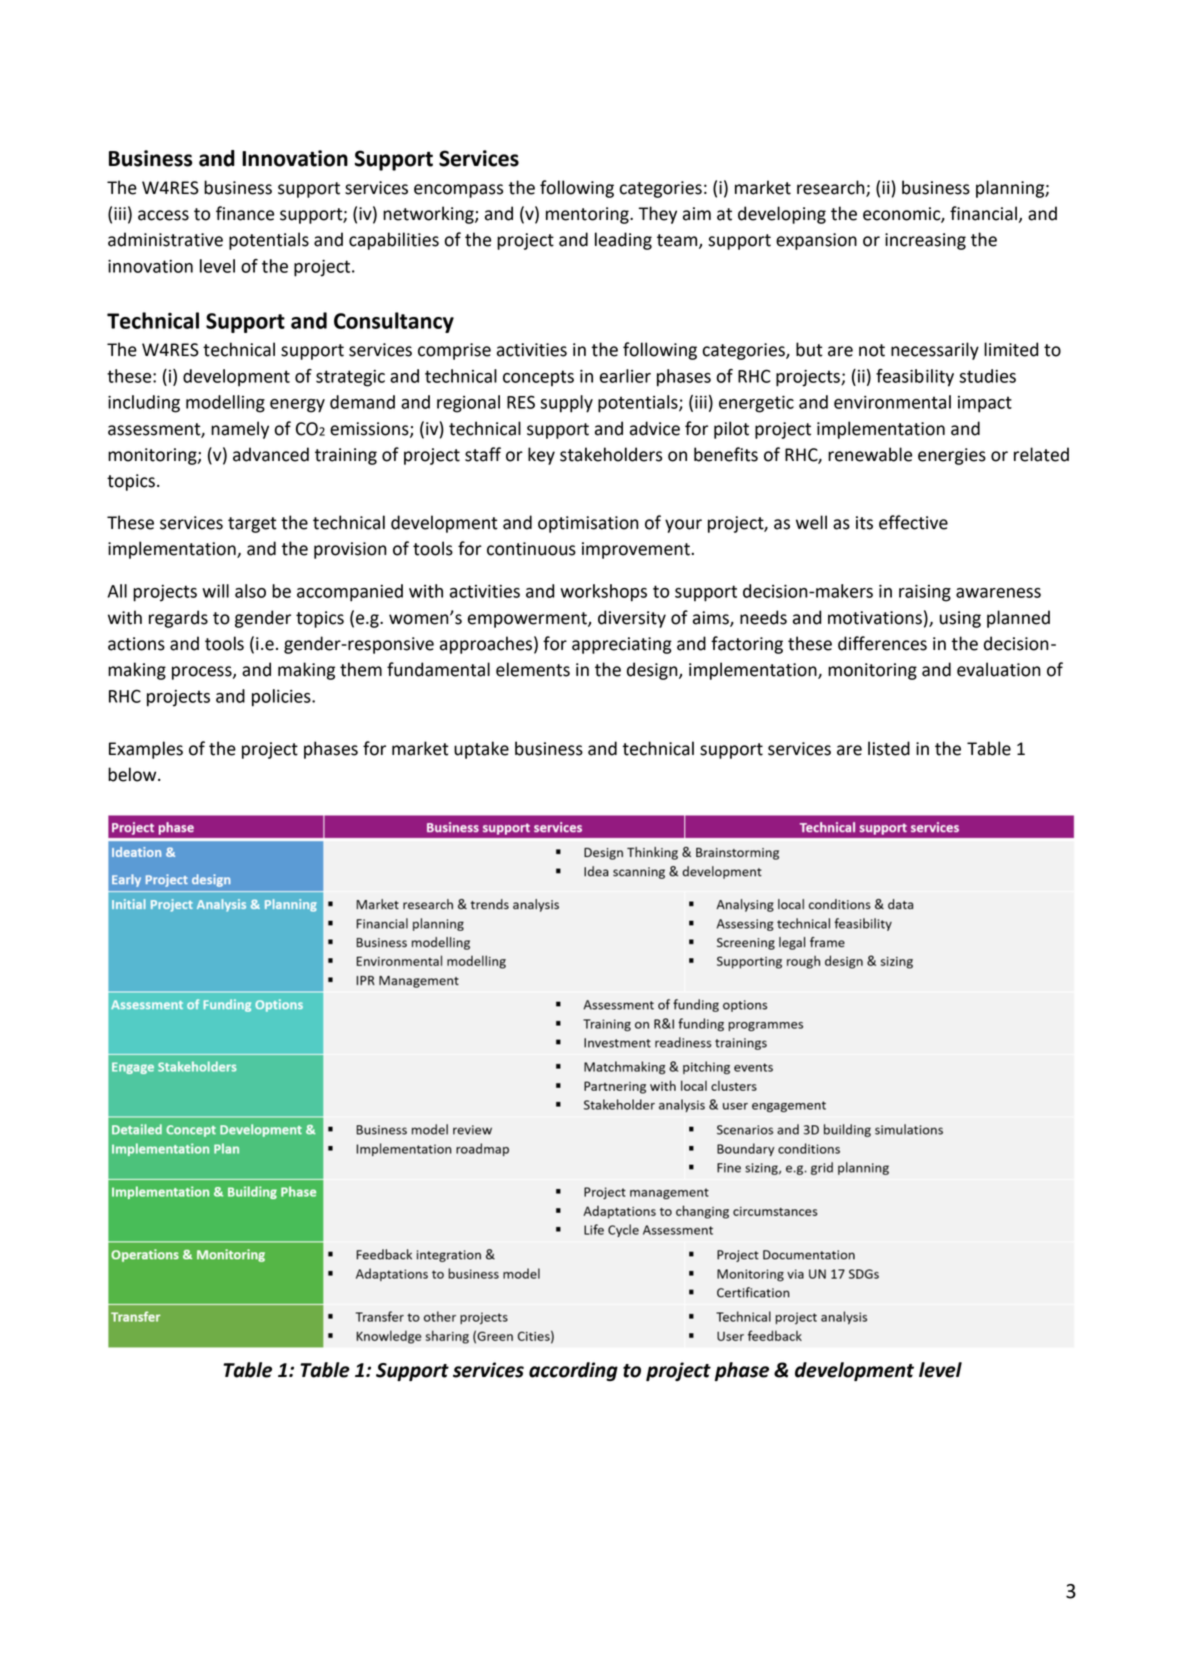 The height and width of the image is (1674, 1184). I want to click on uptake, so click(481, 750).
